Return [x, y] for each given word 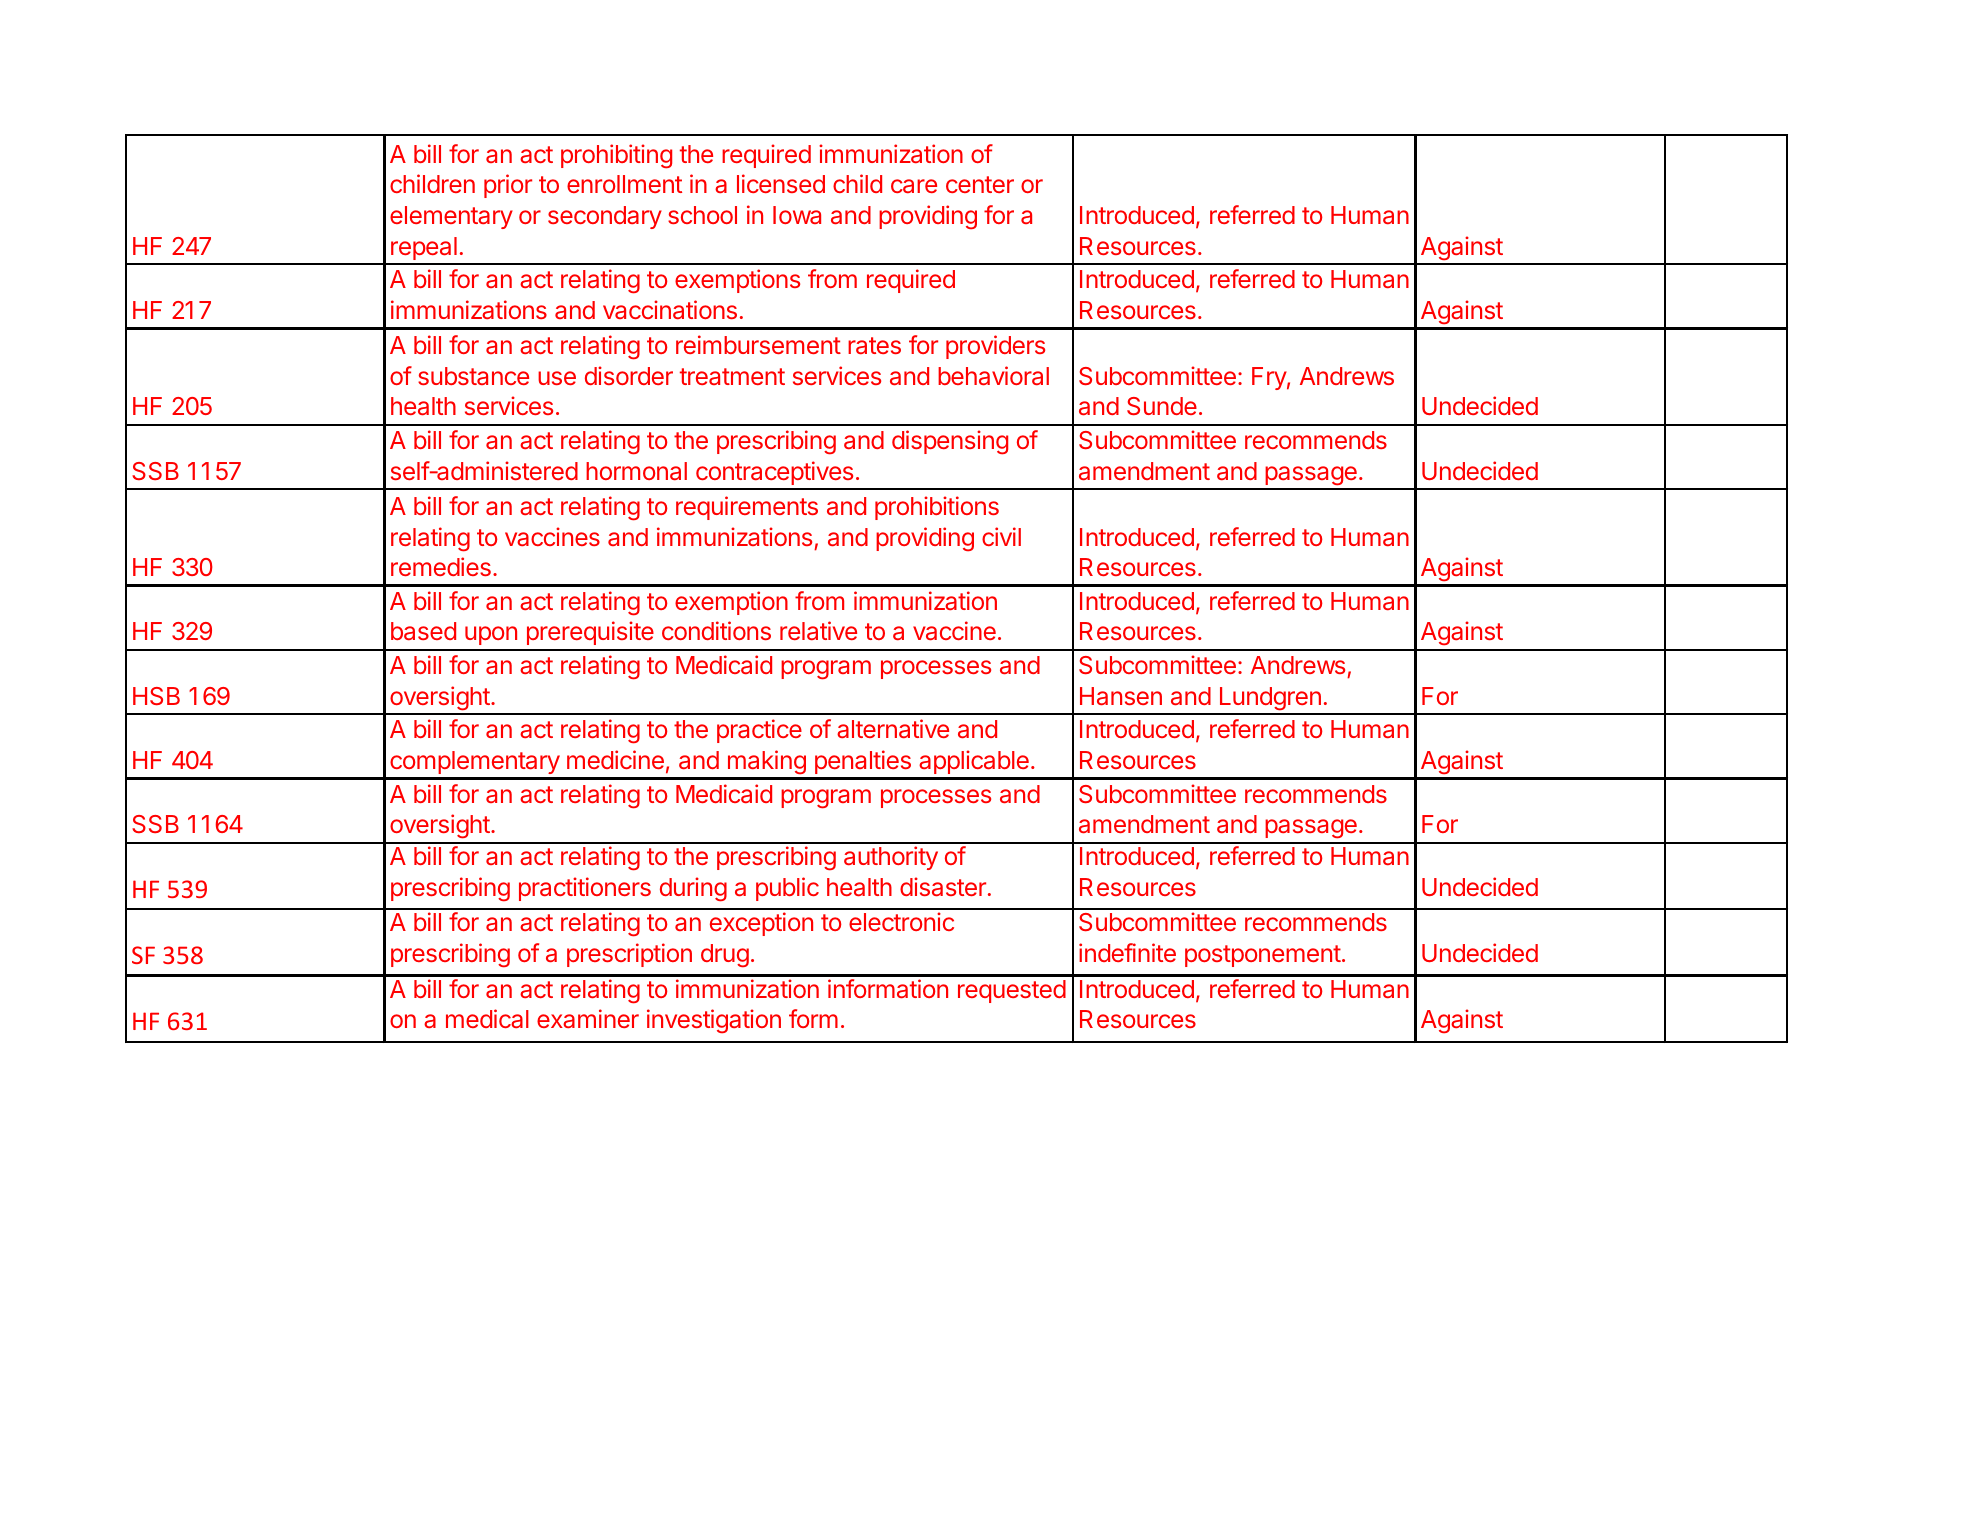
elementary [451, 217]
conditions [716, 630]
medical [487, 1018]
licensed [781, 183]
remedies [441, 566]
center [980, 184]
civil [1001, 536]
